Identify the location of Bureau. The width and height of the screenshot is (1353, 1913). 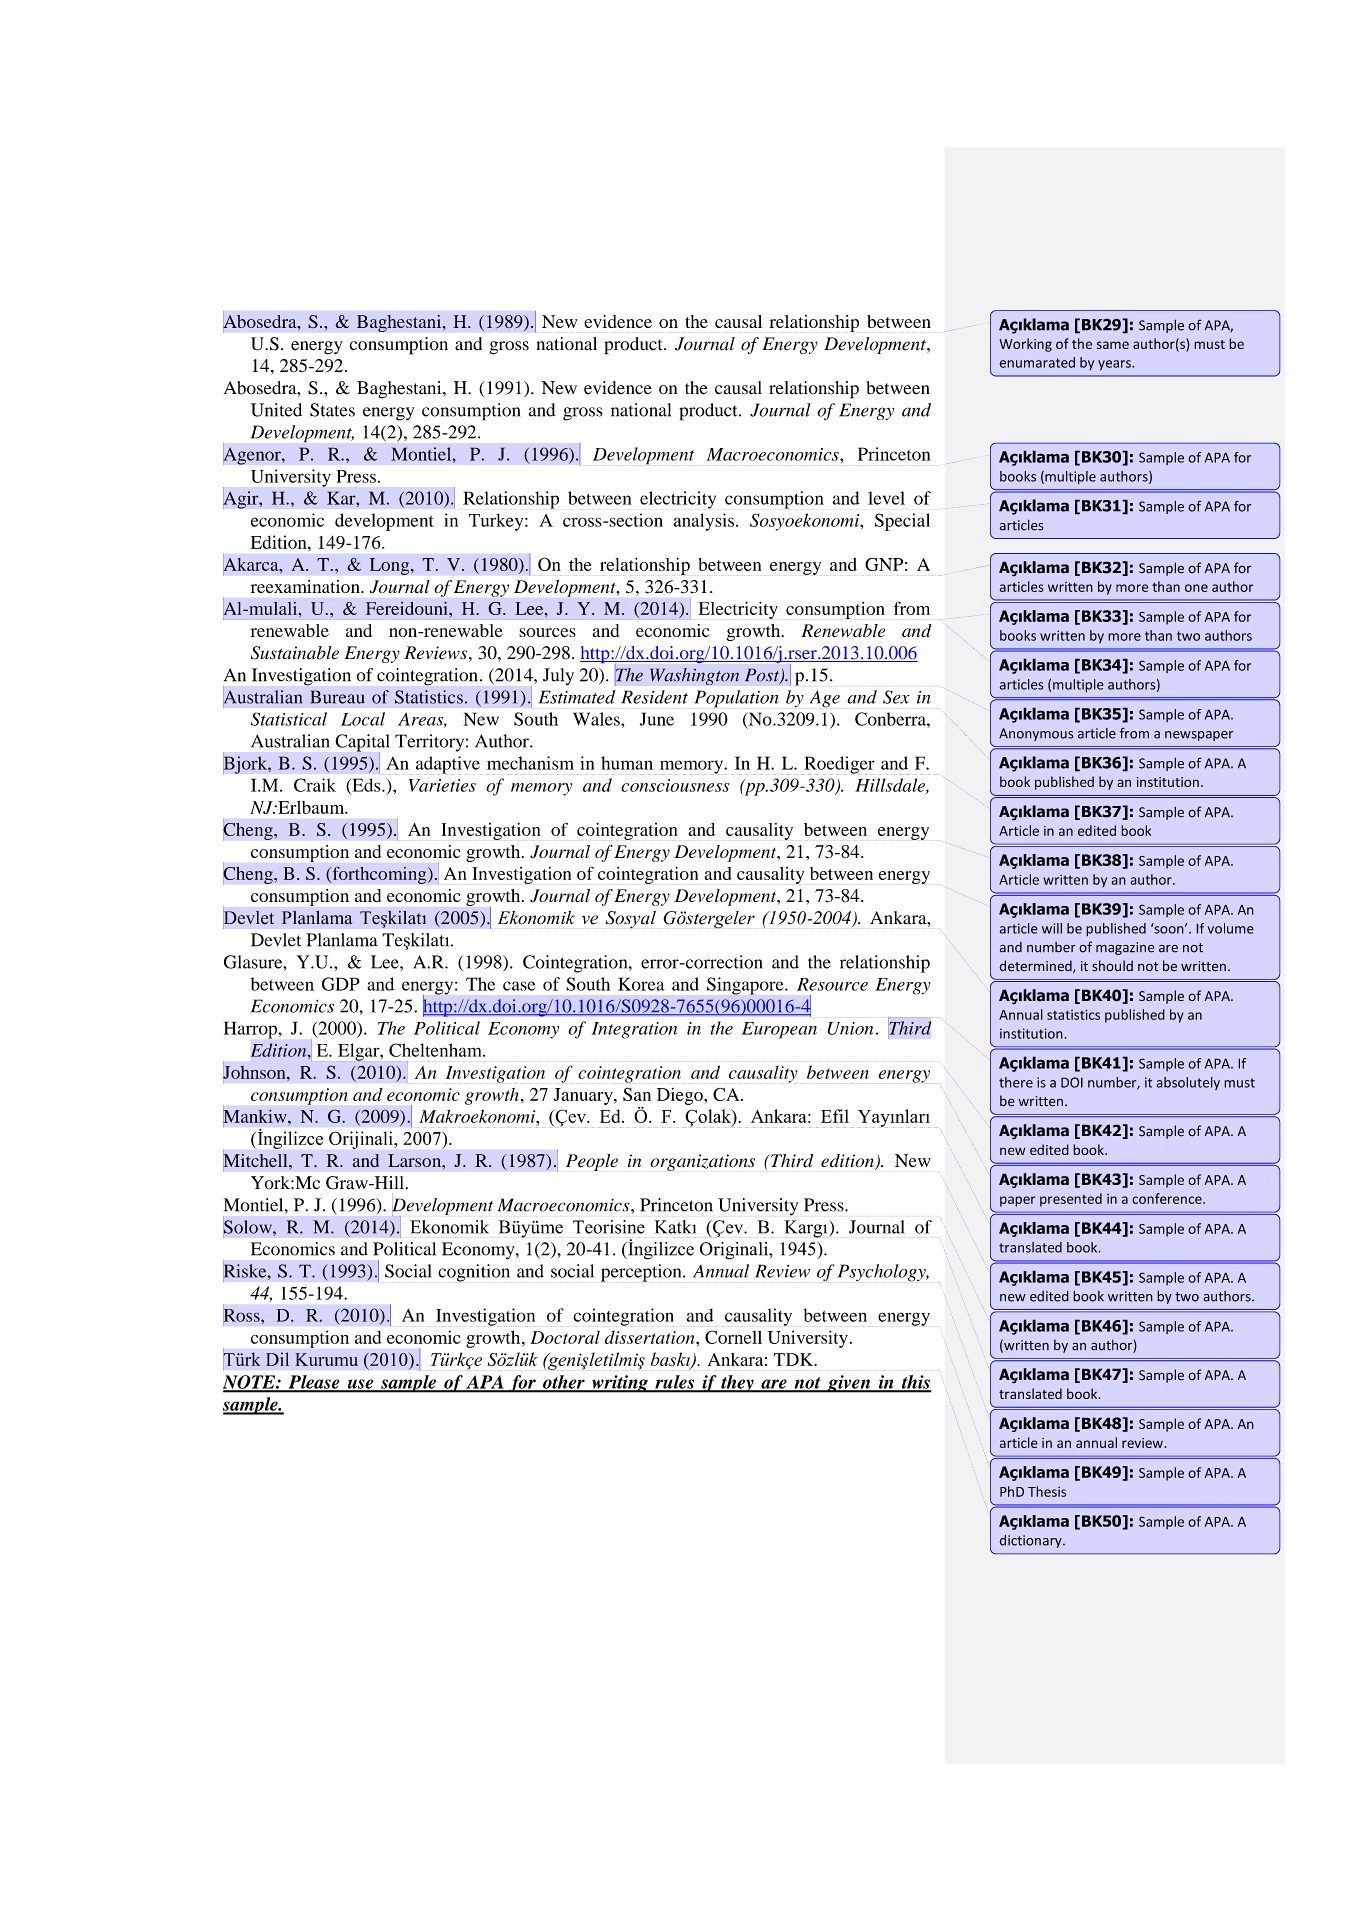
(337, 697).
